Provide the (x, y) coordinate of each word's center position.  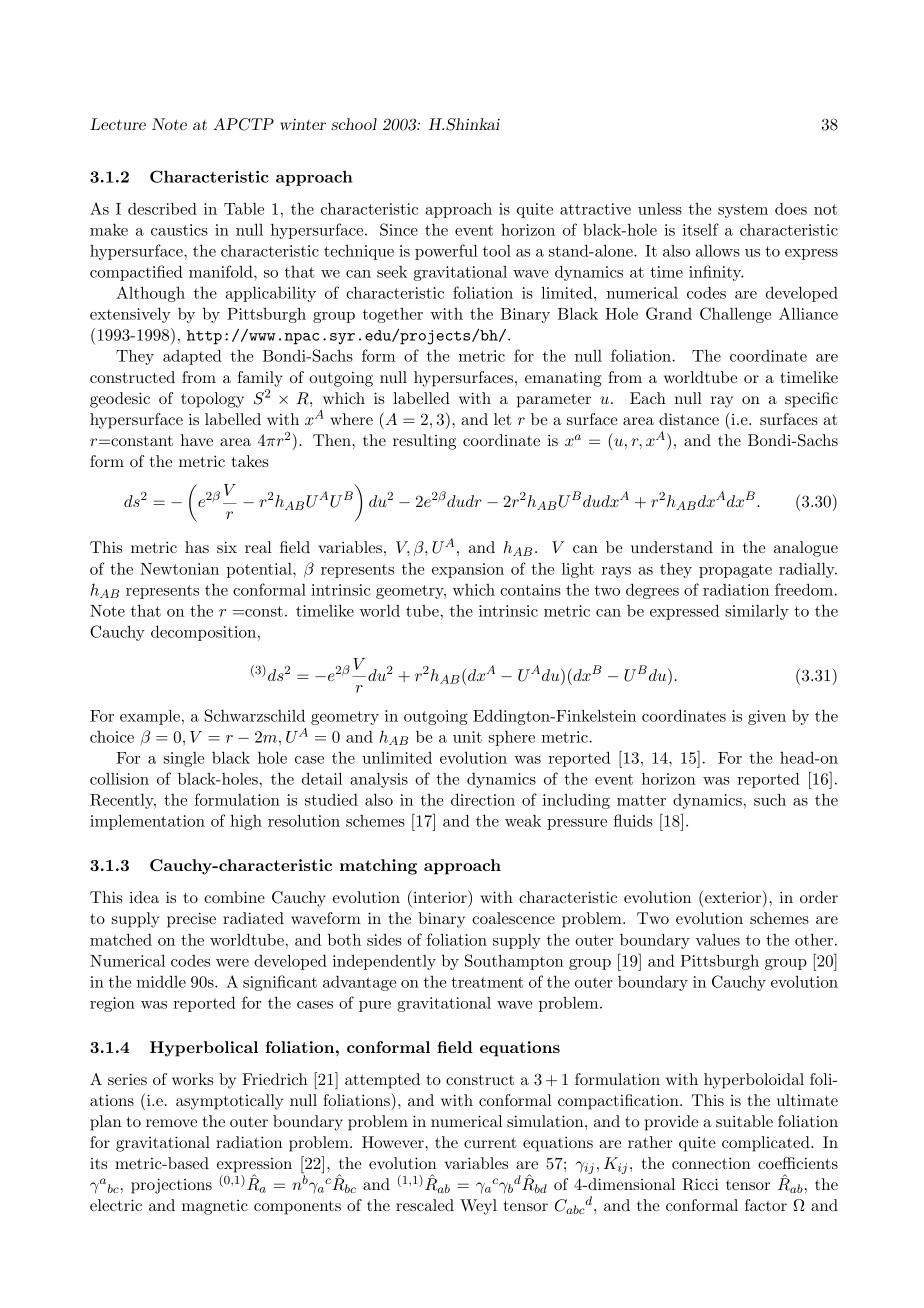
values (718, 939)
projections (171, 1186)
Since (399, 229)
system (743, 211)
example (150, 717)
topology (212, 400)
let (503, 419)
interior (440, 896)
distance (689, 419)
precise (191, 920)
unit (467, 737)
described (162, 208)
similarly (757, 612)
